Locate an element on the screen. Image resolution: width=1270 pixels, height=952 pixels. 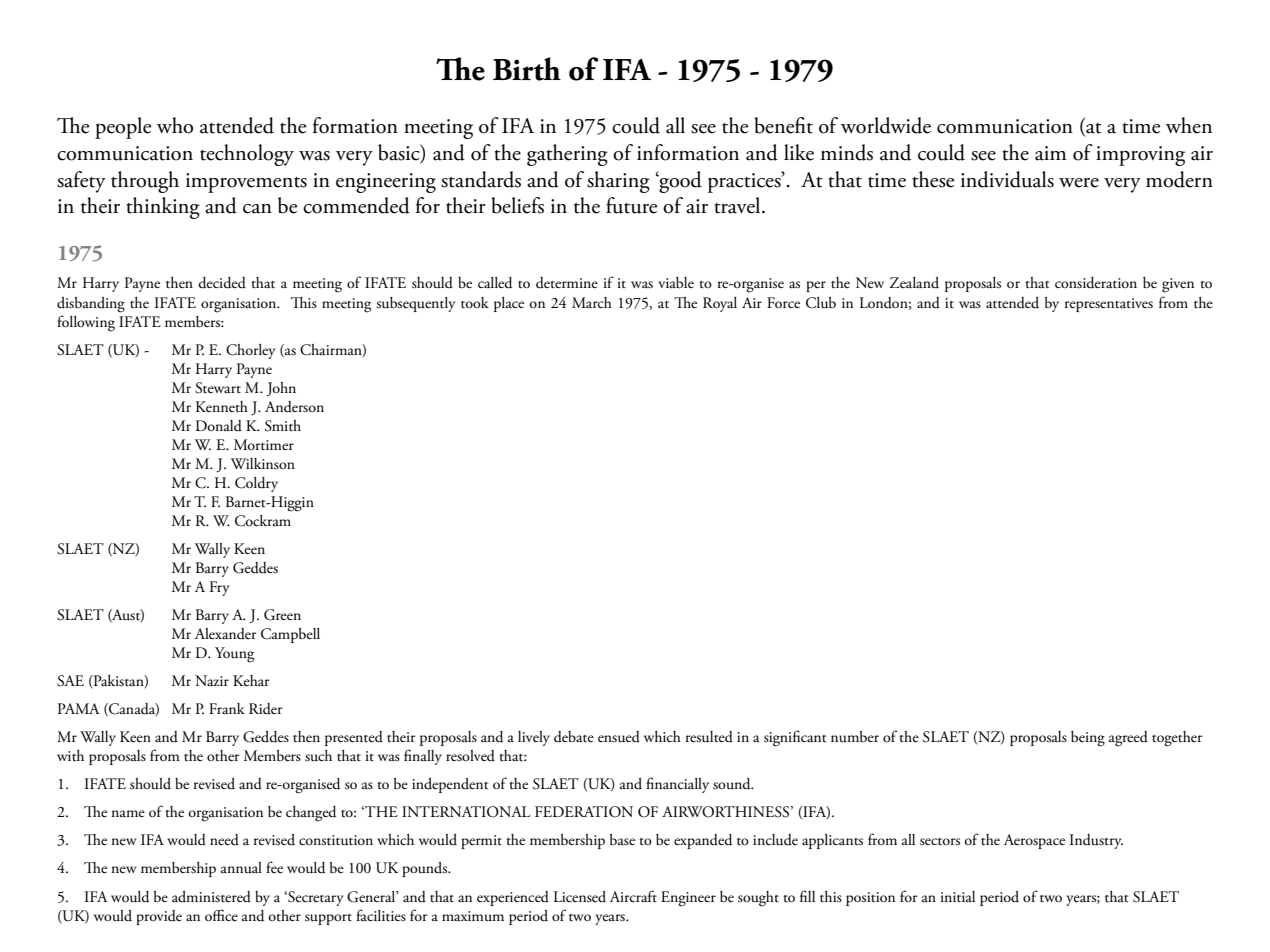
March is located at coordinates (592, 302).
